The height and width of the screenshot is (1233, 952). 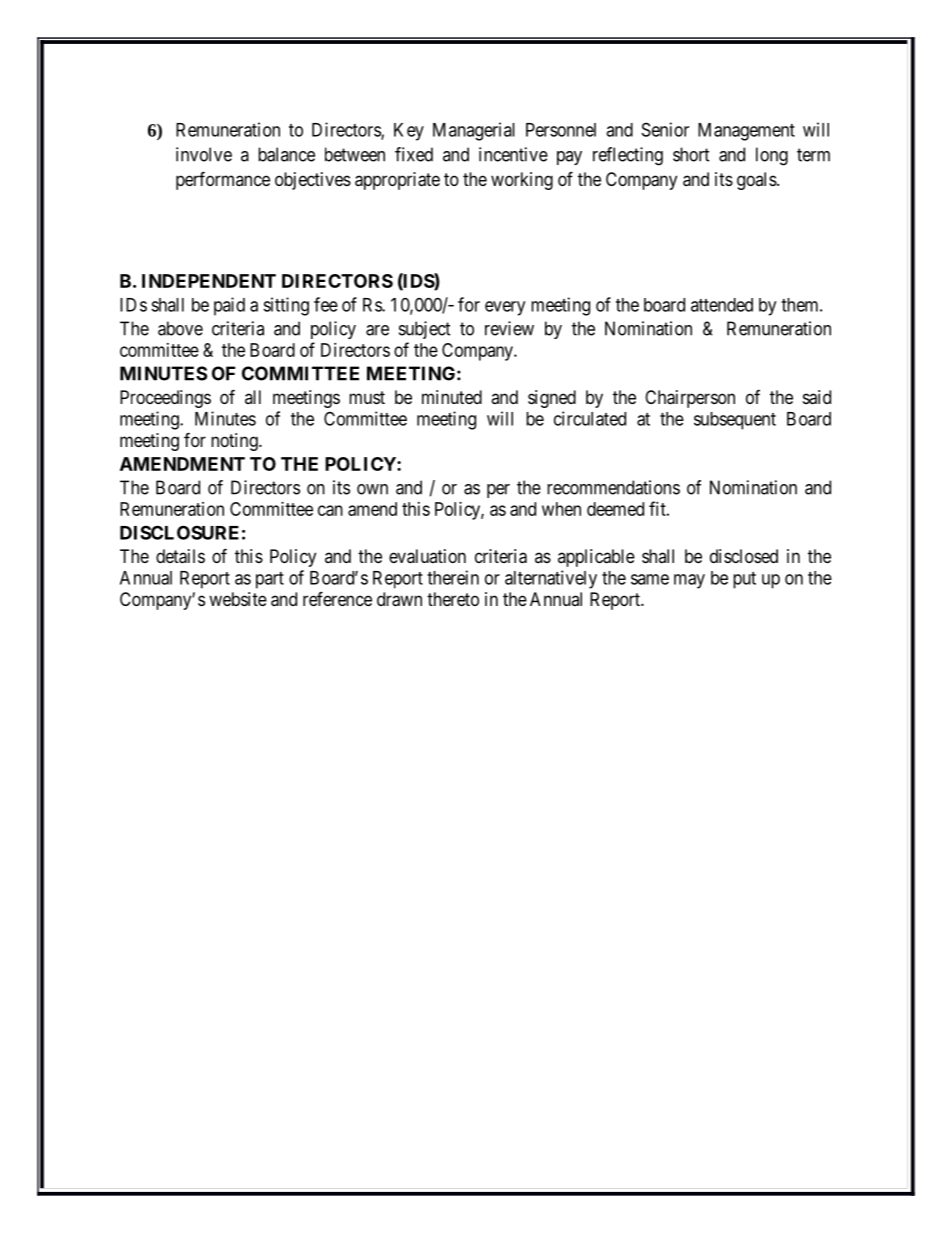 What do you see at coordinates (746, 132) in the screenshot?
I see `Management` at bounding box center [746, 132].
